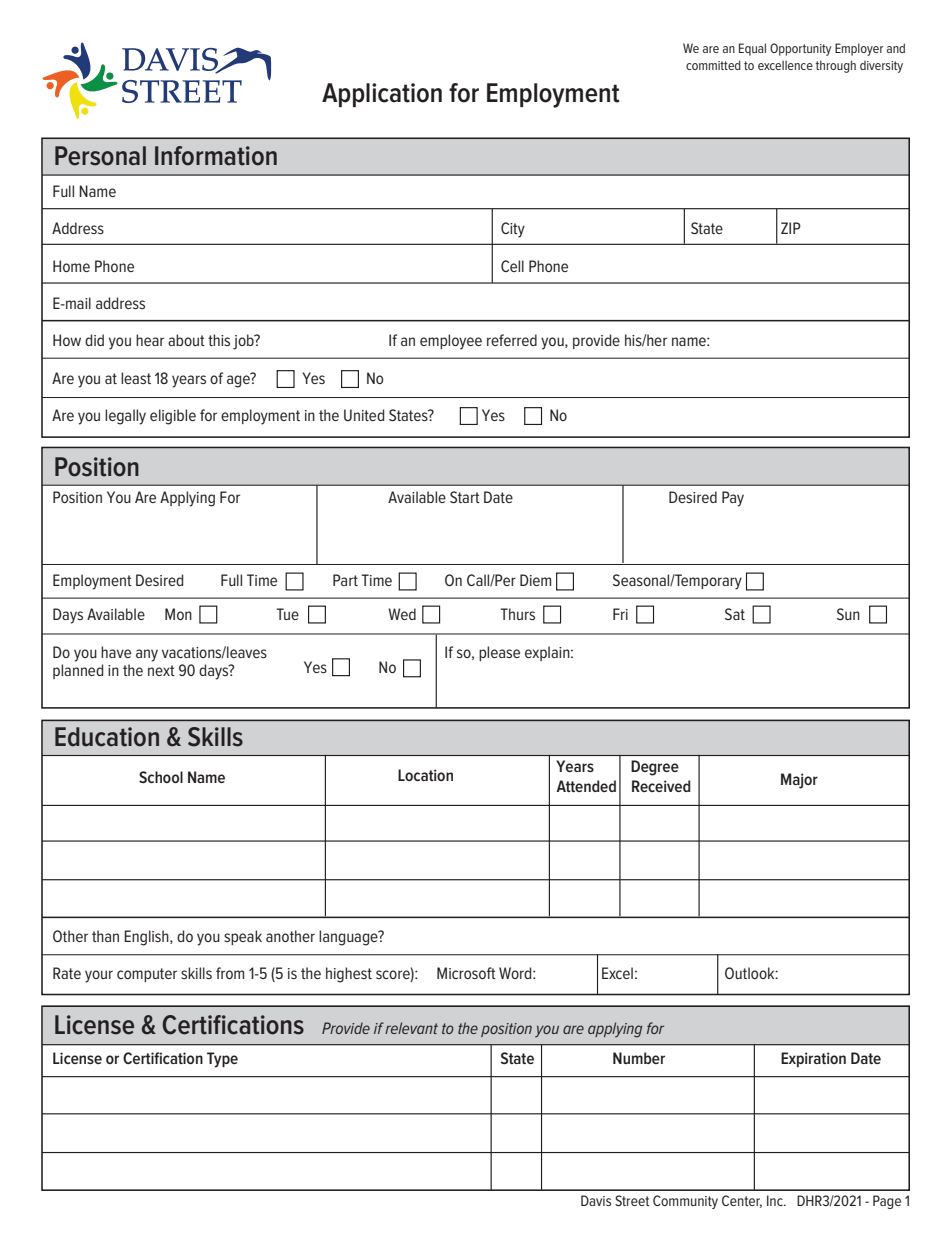  Describe the element at coordinates (836, 66) in the page. I see `through` at that location.
